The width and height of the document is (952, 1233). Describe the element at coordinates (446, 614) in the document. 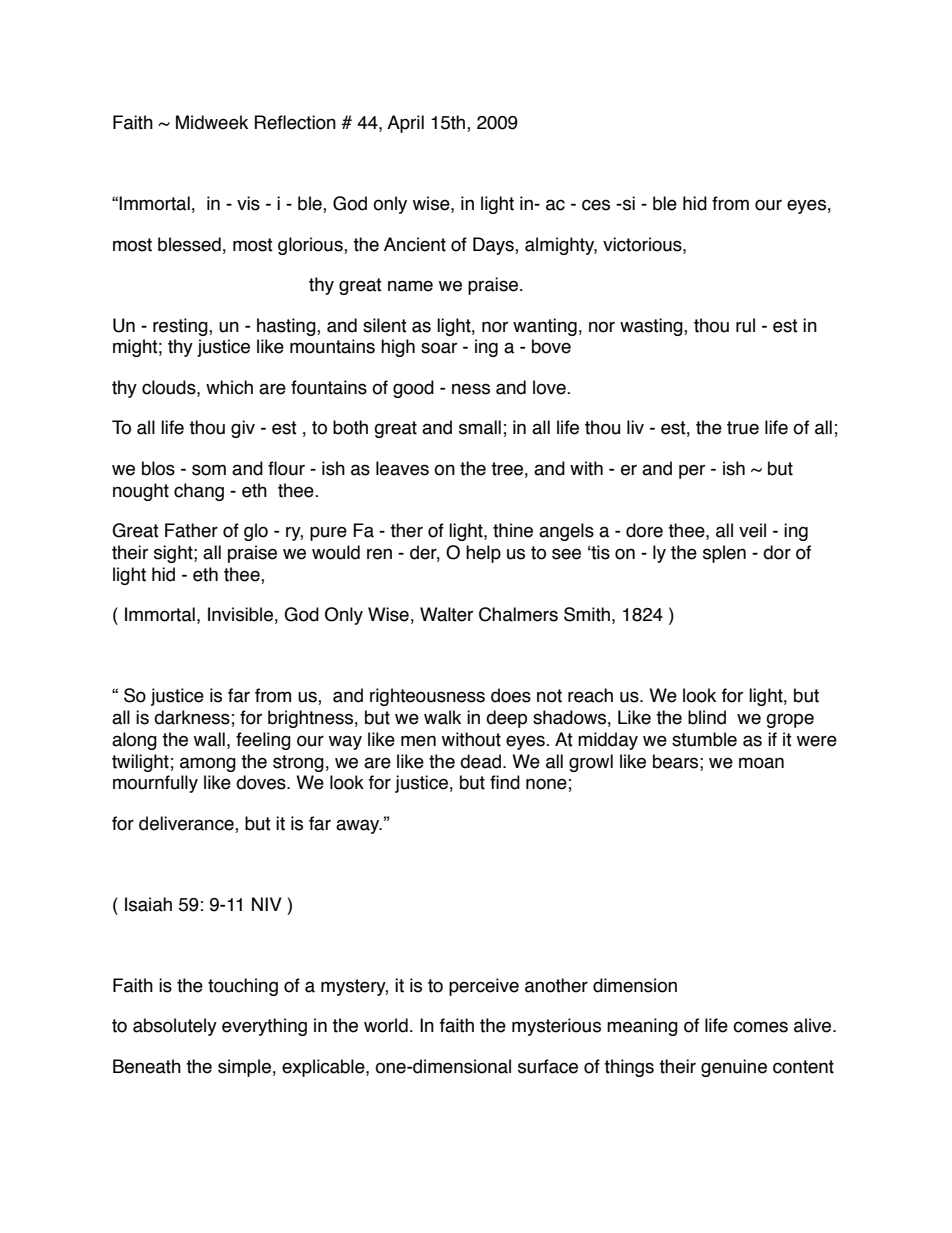

I see `Walter` at that location.
